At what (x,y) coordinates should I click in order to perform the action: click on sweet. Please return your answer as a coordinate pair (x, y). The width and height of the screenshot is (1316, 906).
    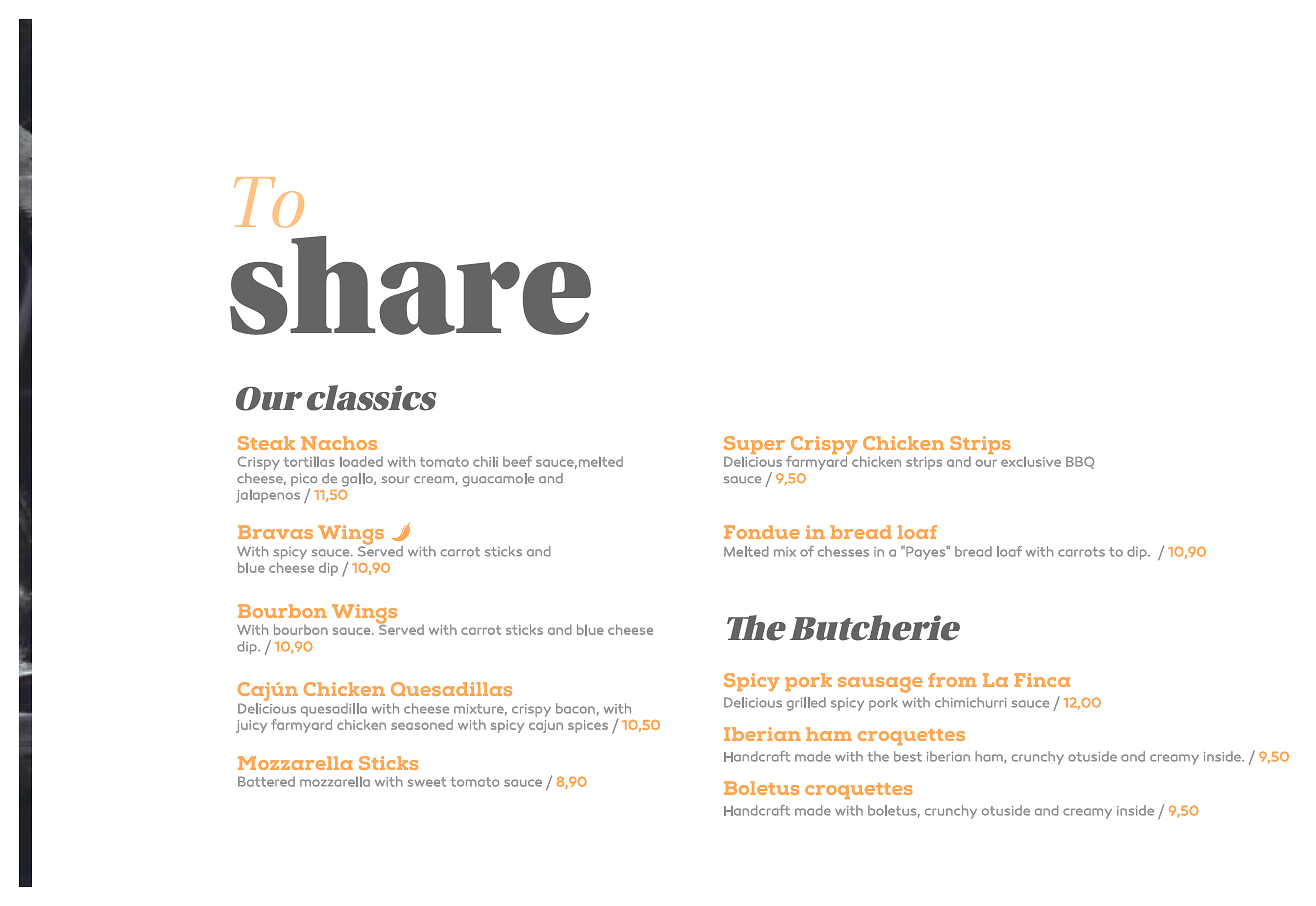
    Looking at the image, I should click on (427, 782).
